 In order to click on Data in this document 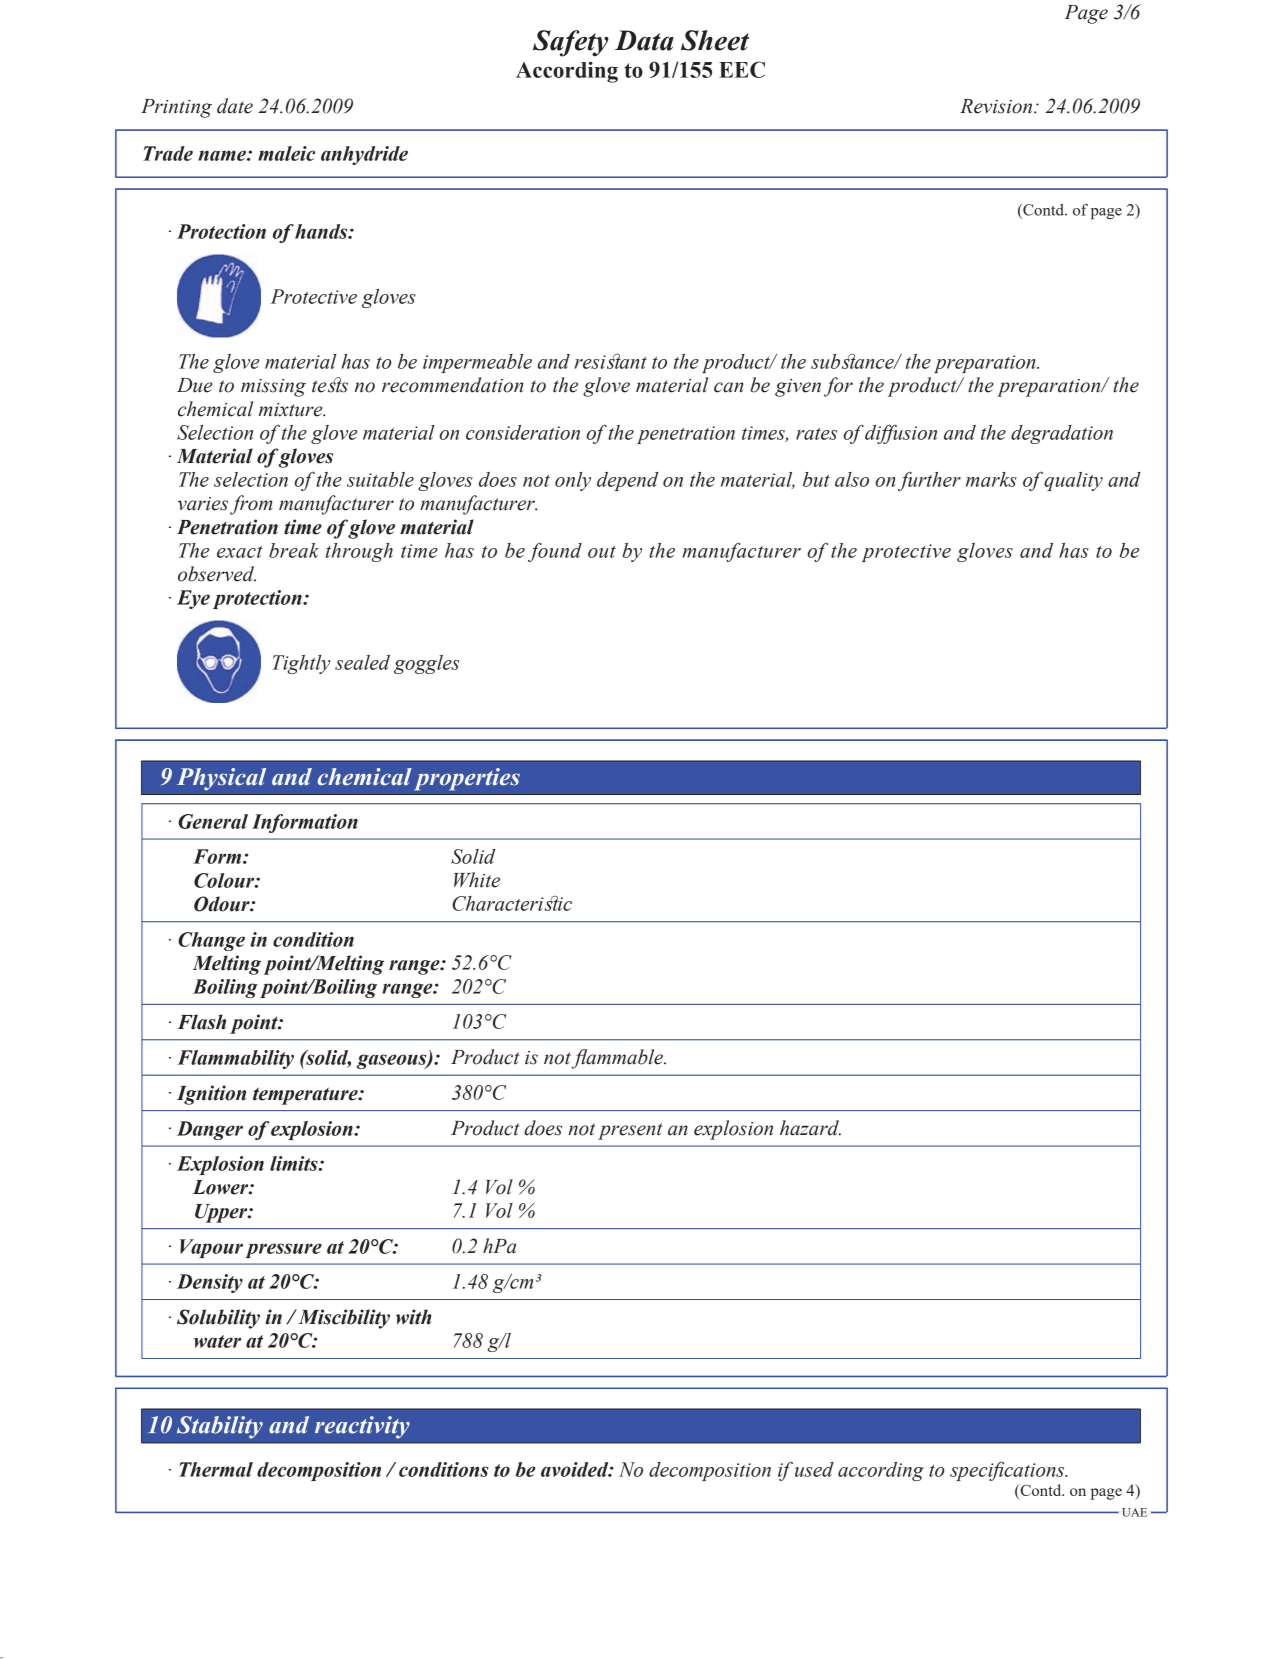, I will do `click(644, 40)`.
